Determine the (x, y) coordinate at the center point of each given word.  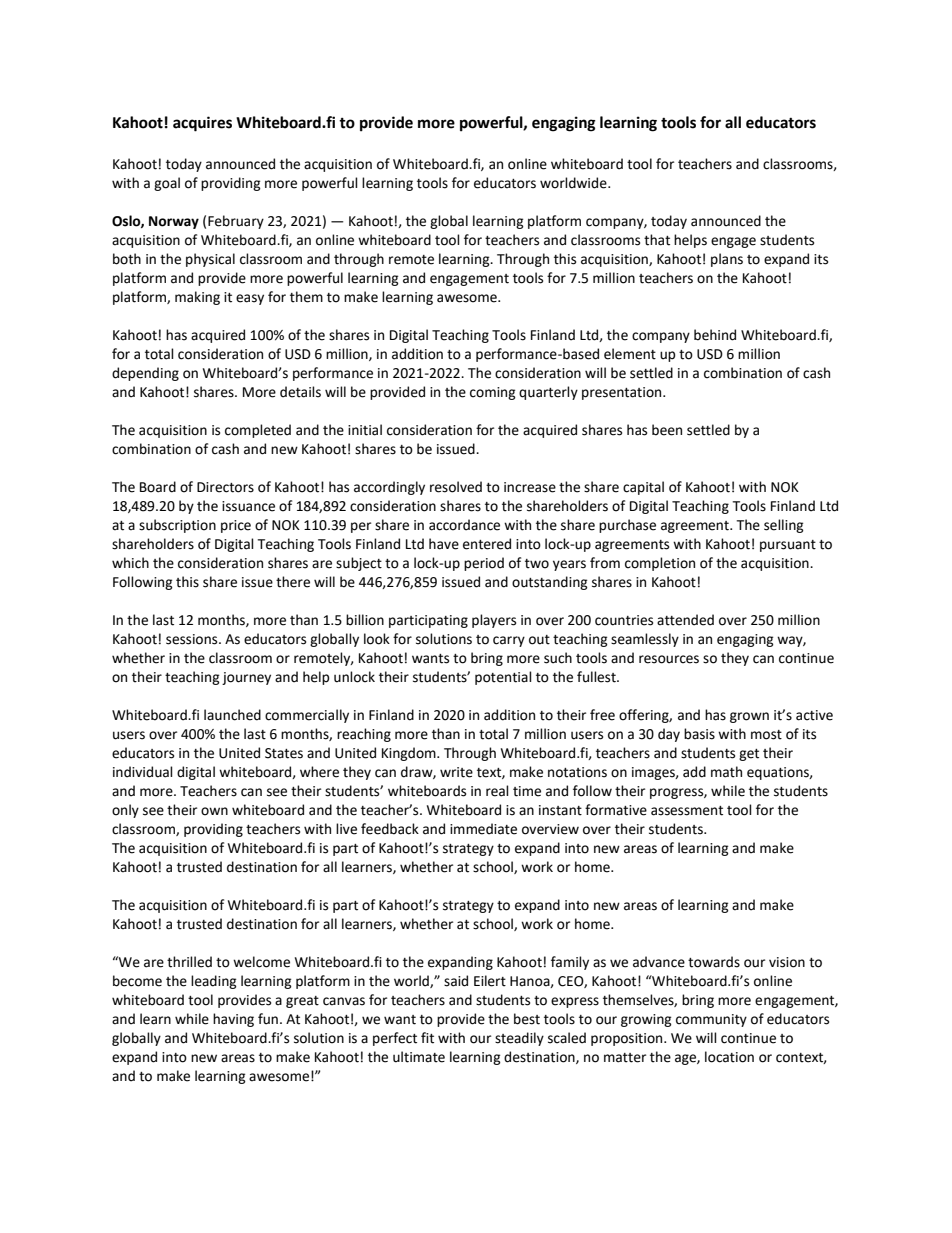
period (484, 564)
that (657, 240)
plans (727, 260)
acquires (202, 124)
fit (427, 1038)
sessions (193, 639)
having (233, 1020)
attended (685, 620)
